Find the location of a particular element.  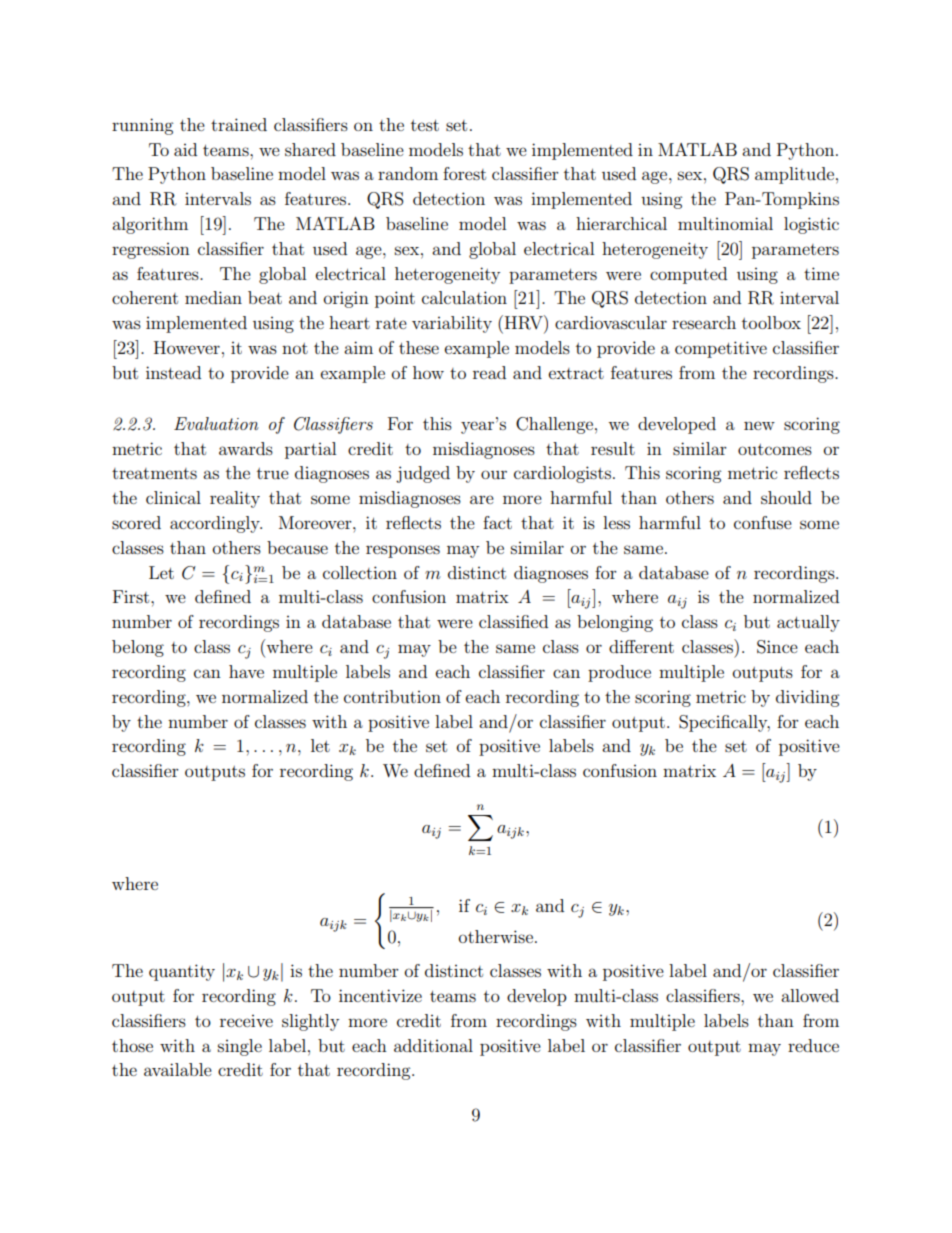

forest is located at coordinates (464, 173).
